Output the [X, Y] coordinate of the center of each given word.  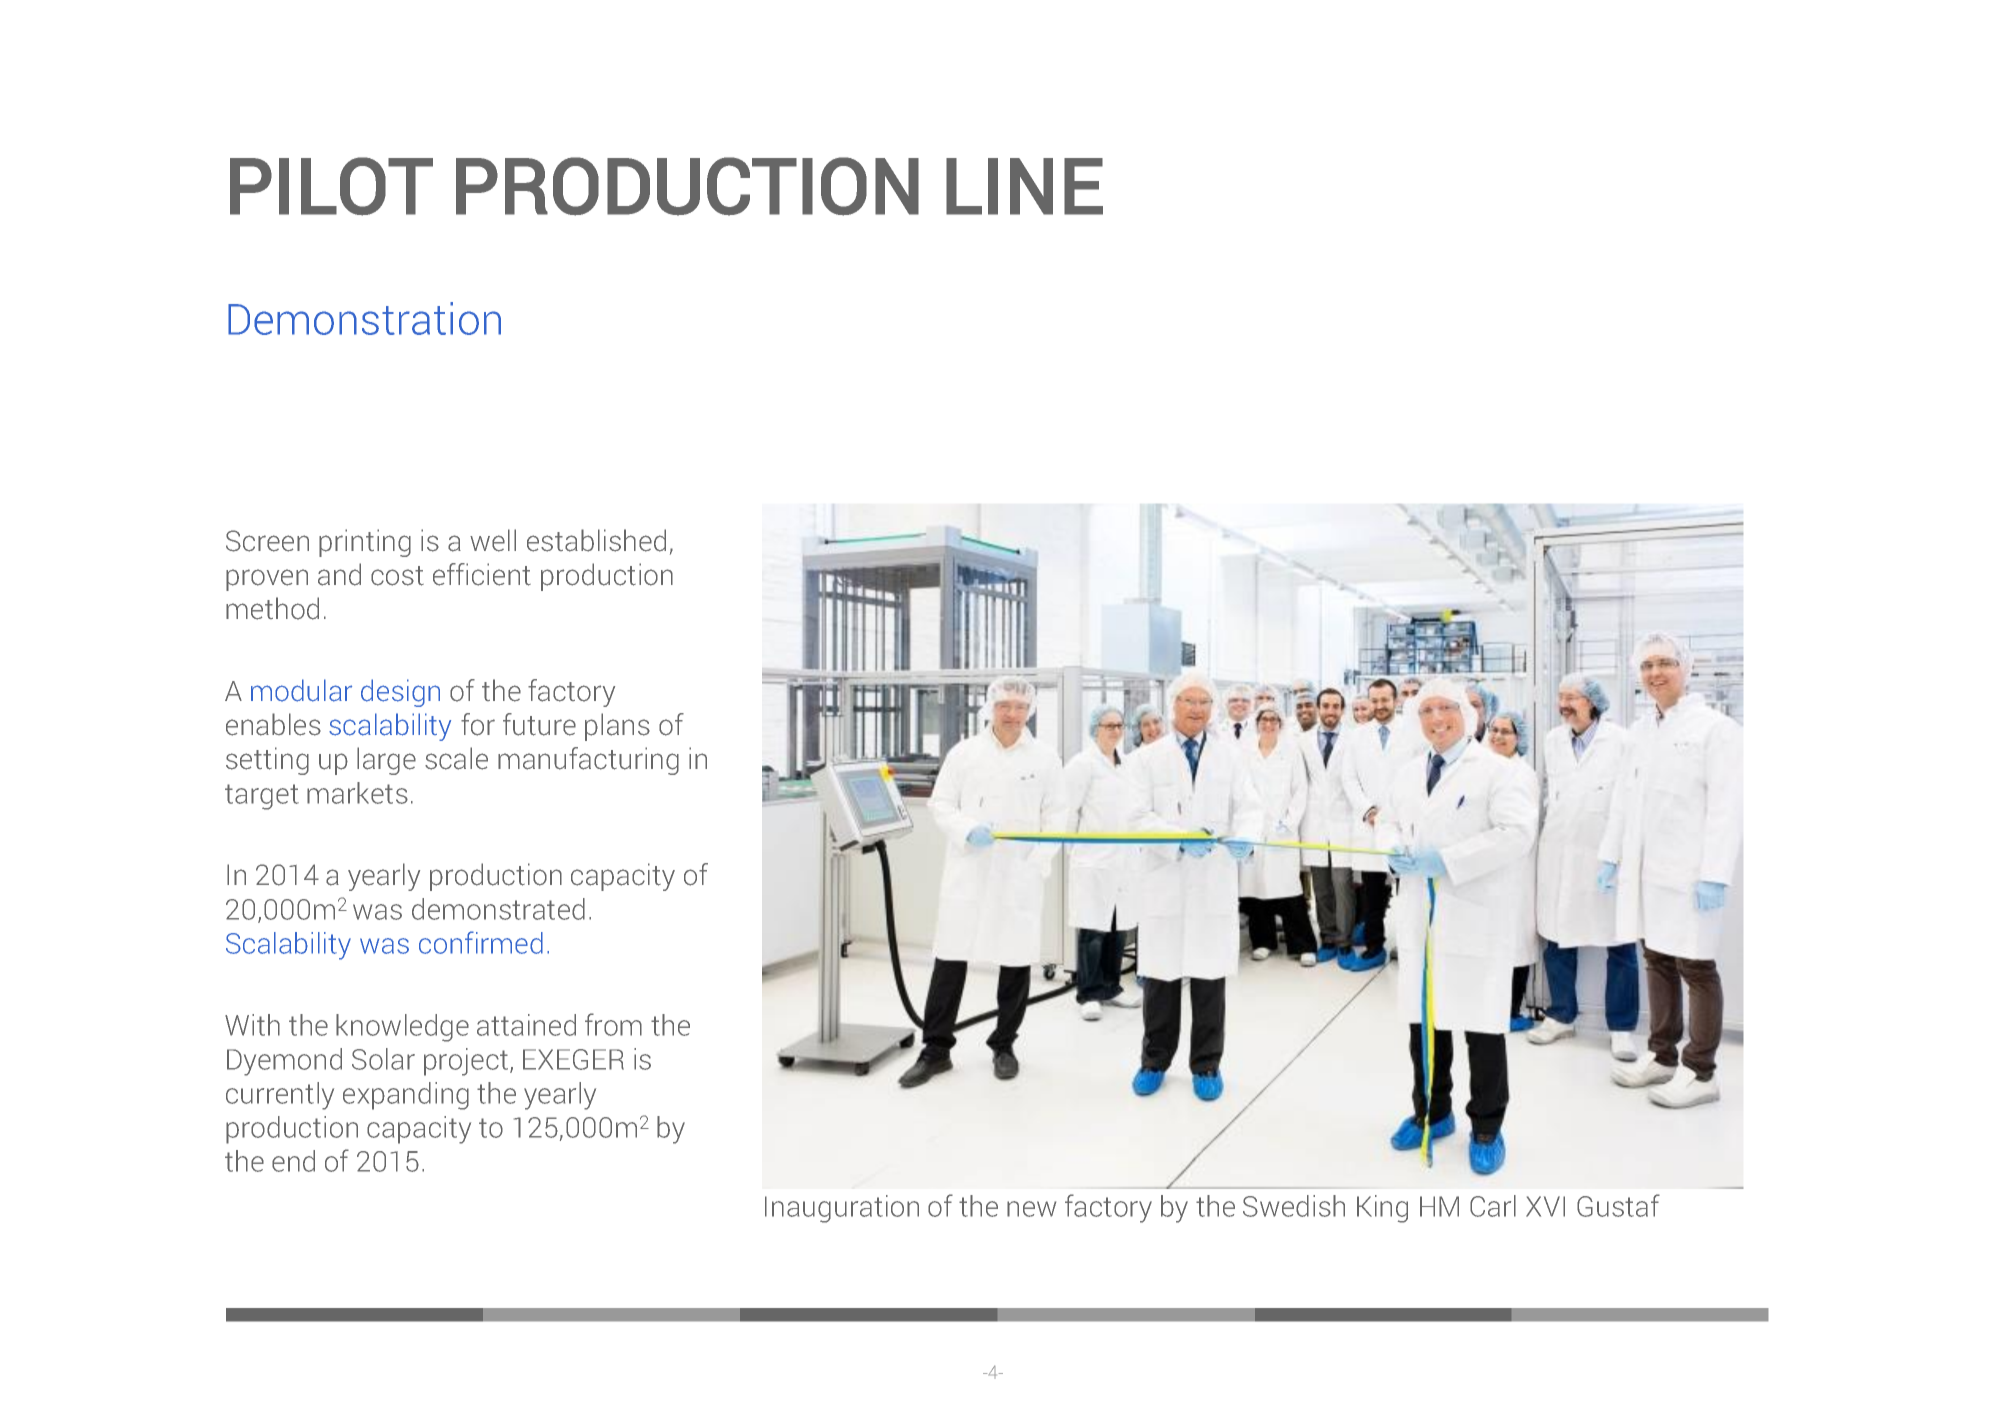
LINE [1024, 186]
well [493, 540]
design [400, 693]
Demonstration [364, 318]
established [596, 540]
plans [617, 727]
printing [365, 543]
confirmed [481, 942]
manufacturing [588, 761]
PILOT [331, 186]
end [293, 1161]
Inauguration [842, 1209]
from [613, 1024]
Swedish [1294, 1206]
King [1382, 1209]
